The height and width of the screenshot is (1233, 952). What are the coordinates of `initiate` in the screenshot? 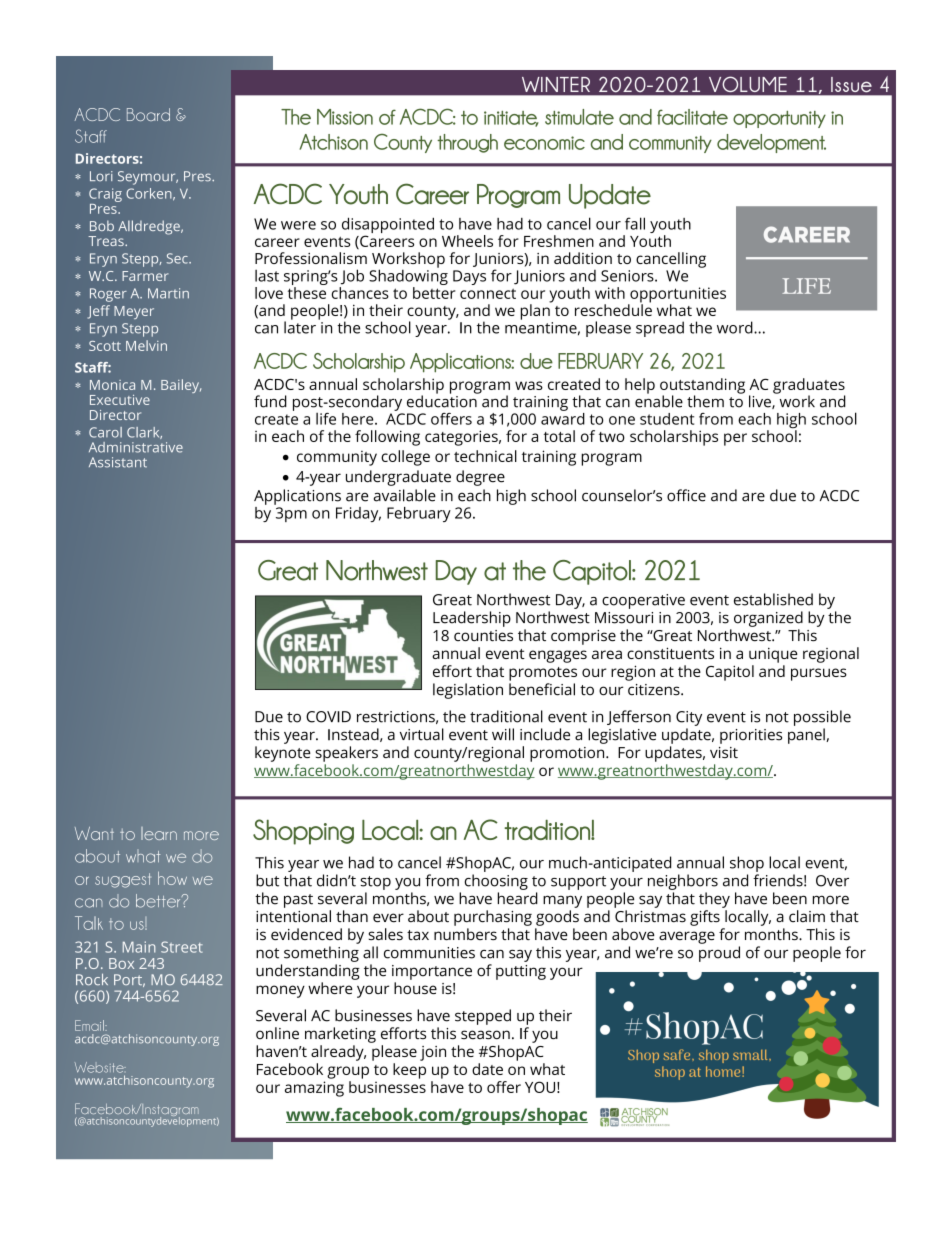 It's located at (511, 119).
